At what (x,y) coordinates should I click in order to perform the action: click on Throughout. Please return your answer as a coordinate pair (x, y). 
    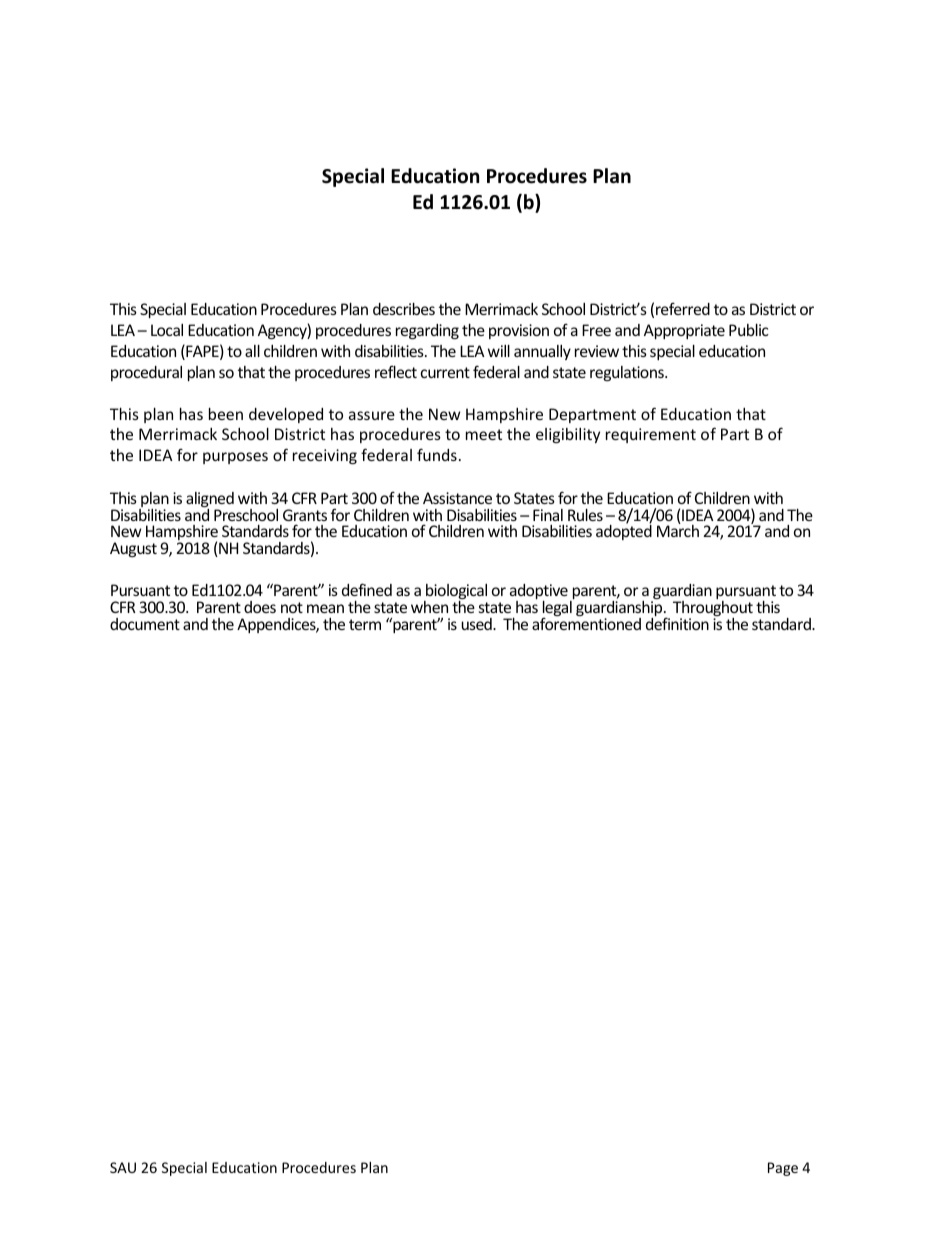
    Looking at the image, I should click on (713, 610).
